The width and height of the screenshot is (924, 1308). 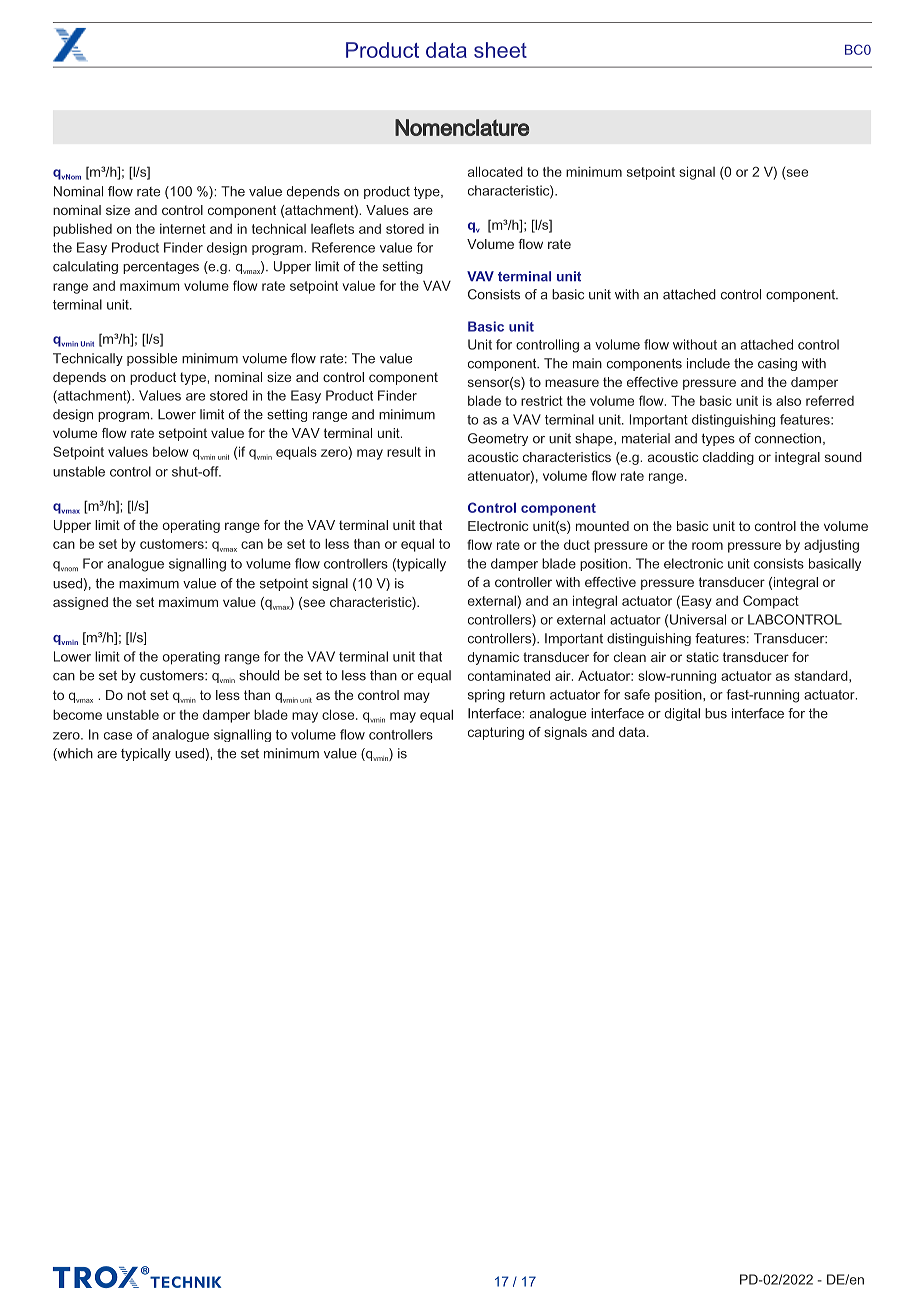 What do you see at coordinates (728, 458) in the screenshot?
I see `cladding` at bounding box center [728, 458].
